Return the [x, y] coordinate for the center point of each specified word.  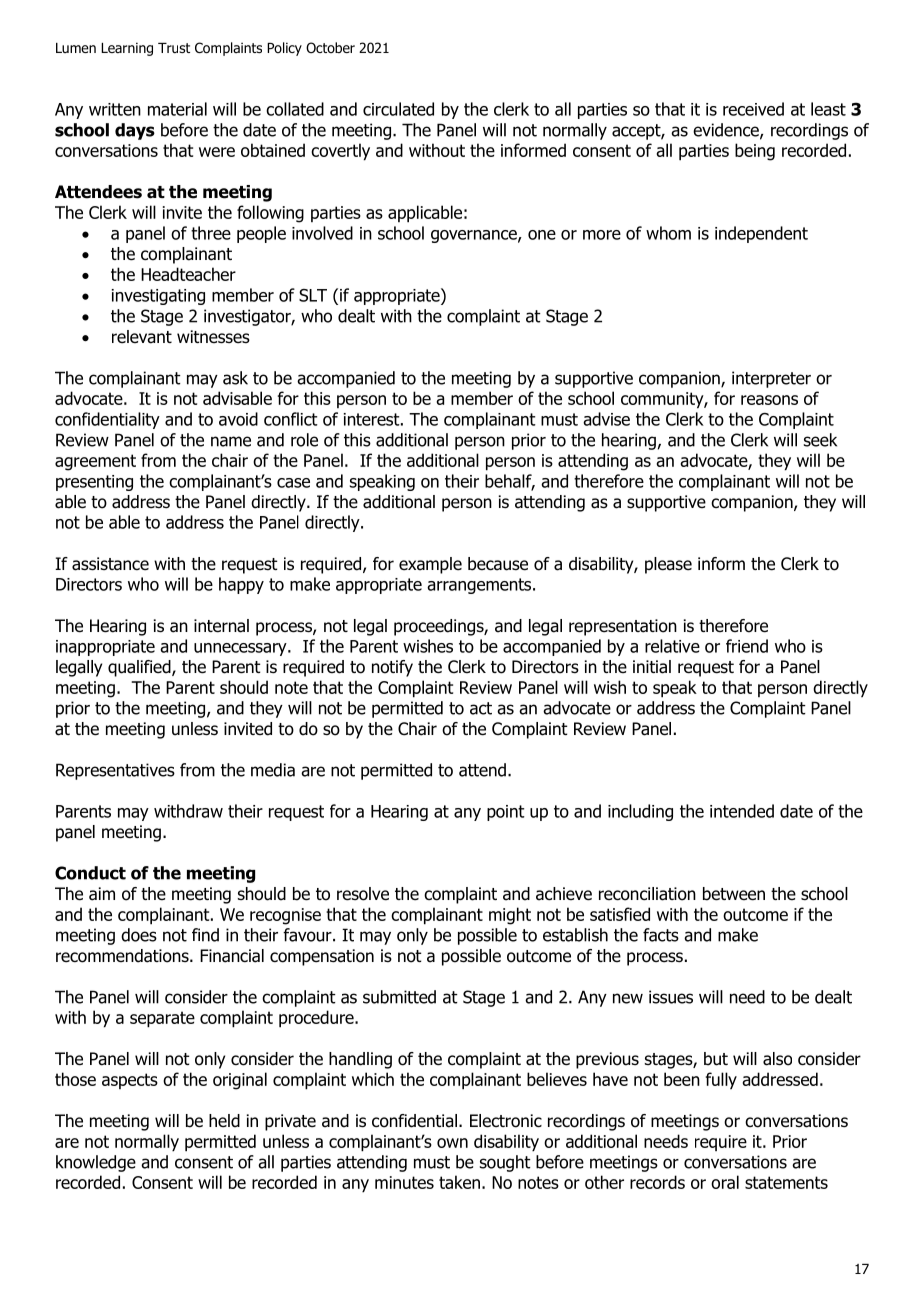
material [177, 109]
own [452, 1143]
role [304, 440]
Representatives [115, 771]
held [224, 1121]
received [753, 109]
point [506, 813]
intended [742, 811]
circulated [398, 109]
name [231, 441]
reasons [769, 400]
